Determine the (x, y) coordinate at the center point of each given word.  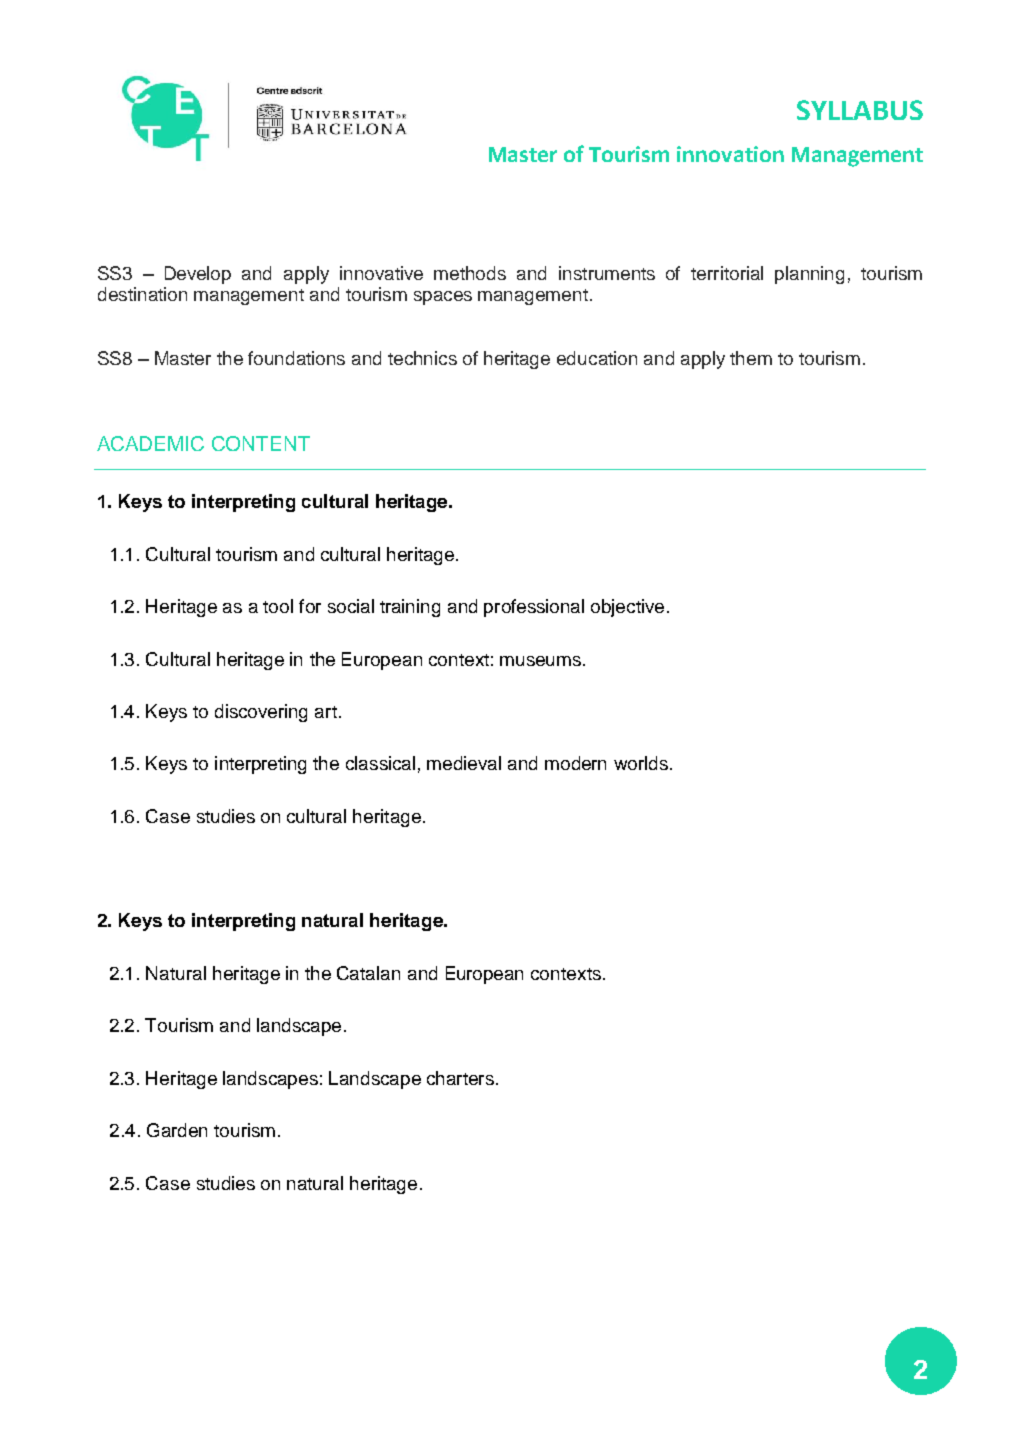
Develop (198, 275)
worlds (641, 763)
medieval (464, 763)
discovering (261, 713)
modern (575, 763)
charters (460, 1078)
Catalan (368, 973)
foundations (296, 358)
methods (470, 273)
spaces (443, 298)
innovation (730, 154)
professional (534, 608)
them (751, 358)
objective (627, 608)
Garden (177, 1130)
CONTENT (261, 443)
